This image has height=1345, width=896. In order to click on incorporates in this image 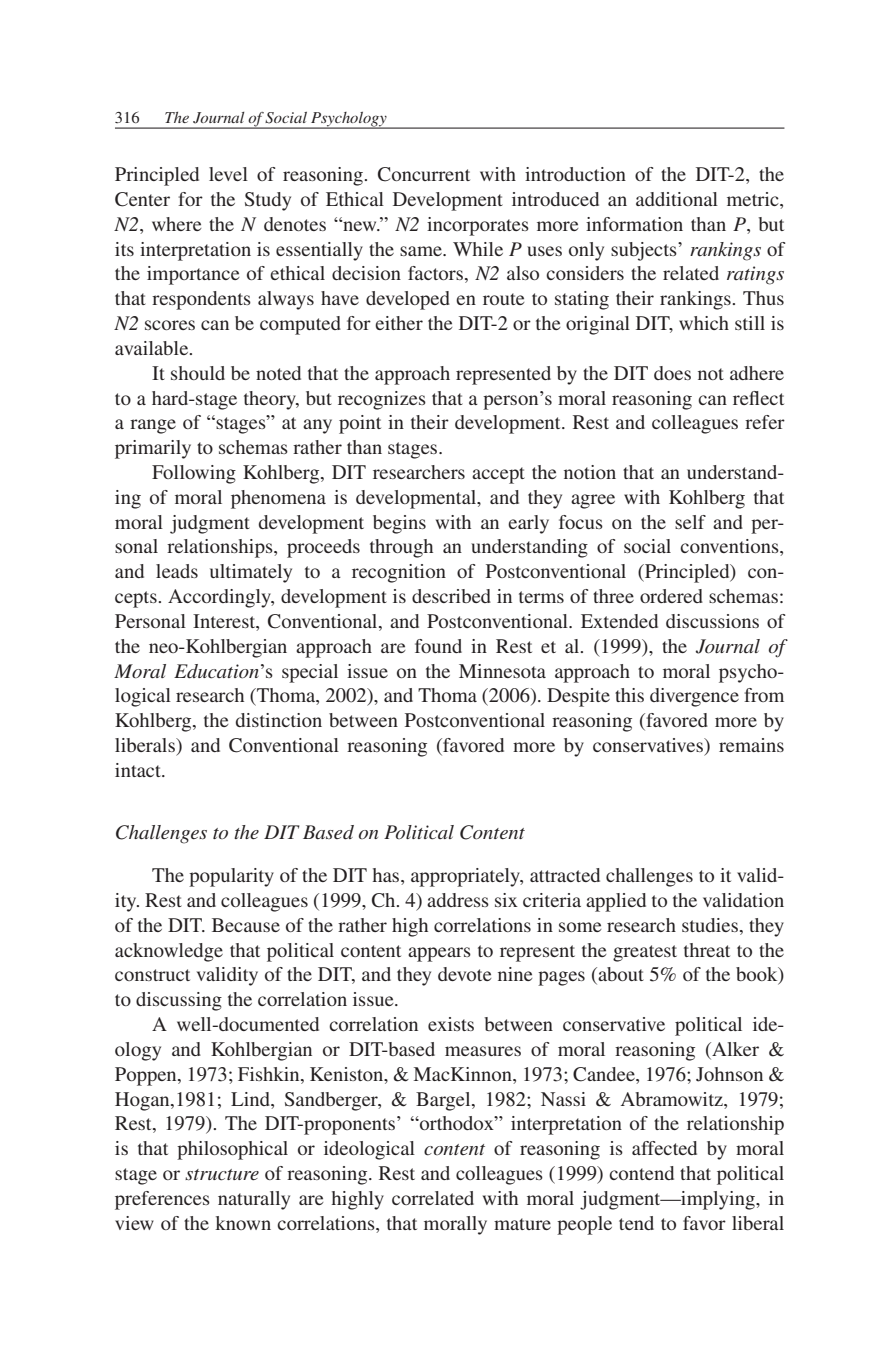, I will do `click(478, 226)`.
